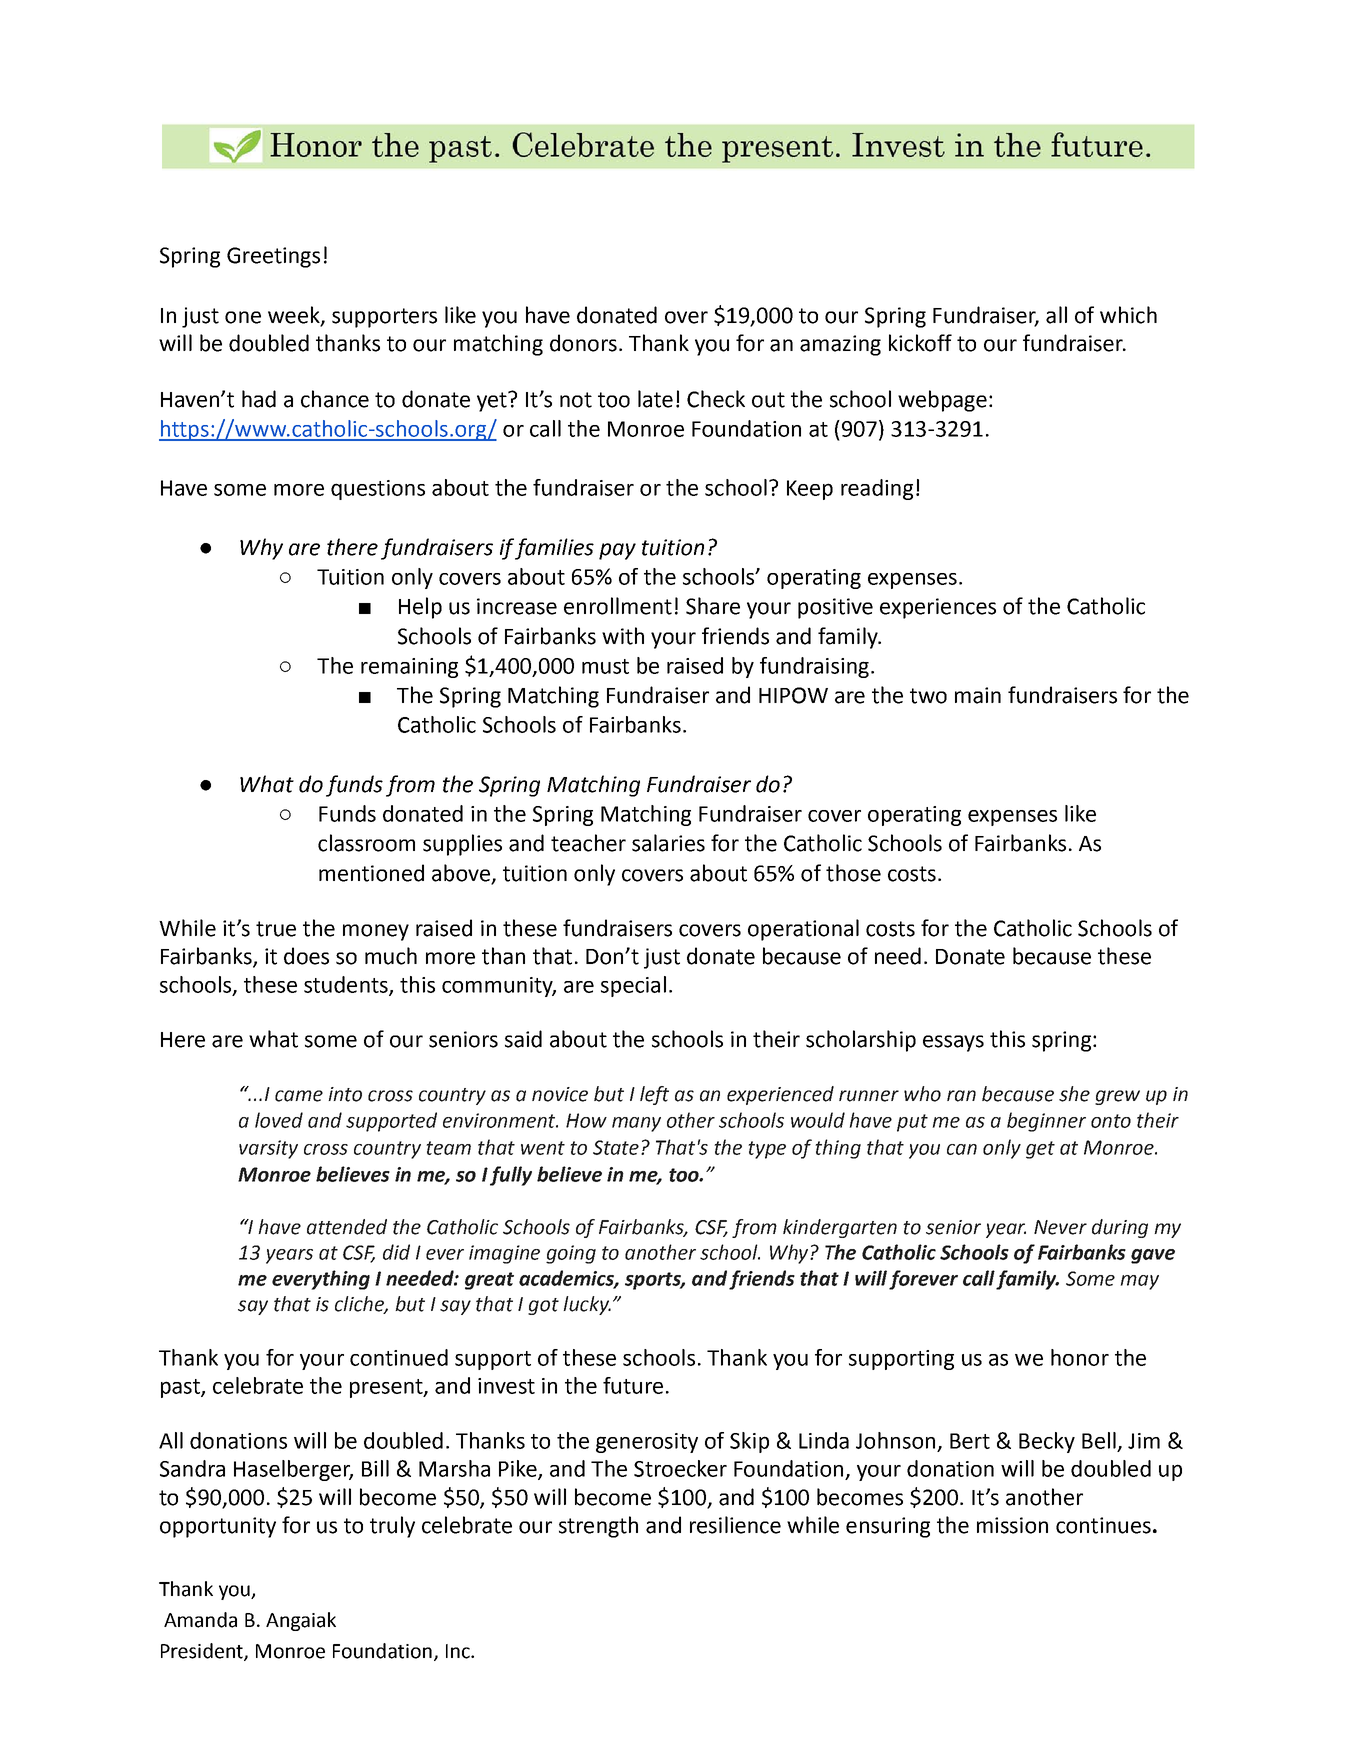  Describe the element at coordinates (200, 1620) in the screenshot. I see `Amanda` at that location.
